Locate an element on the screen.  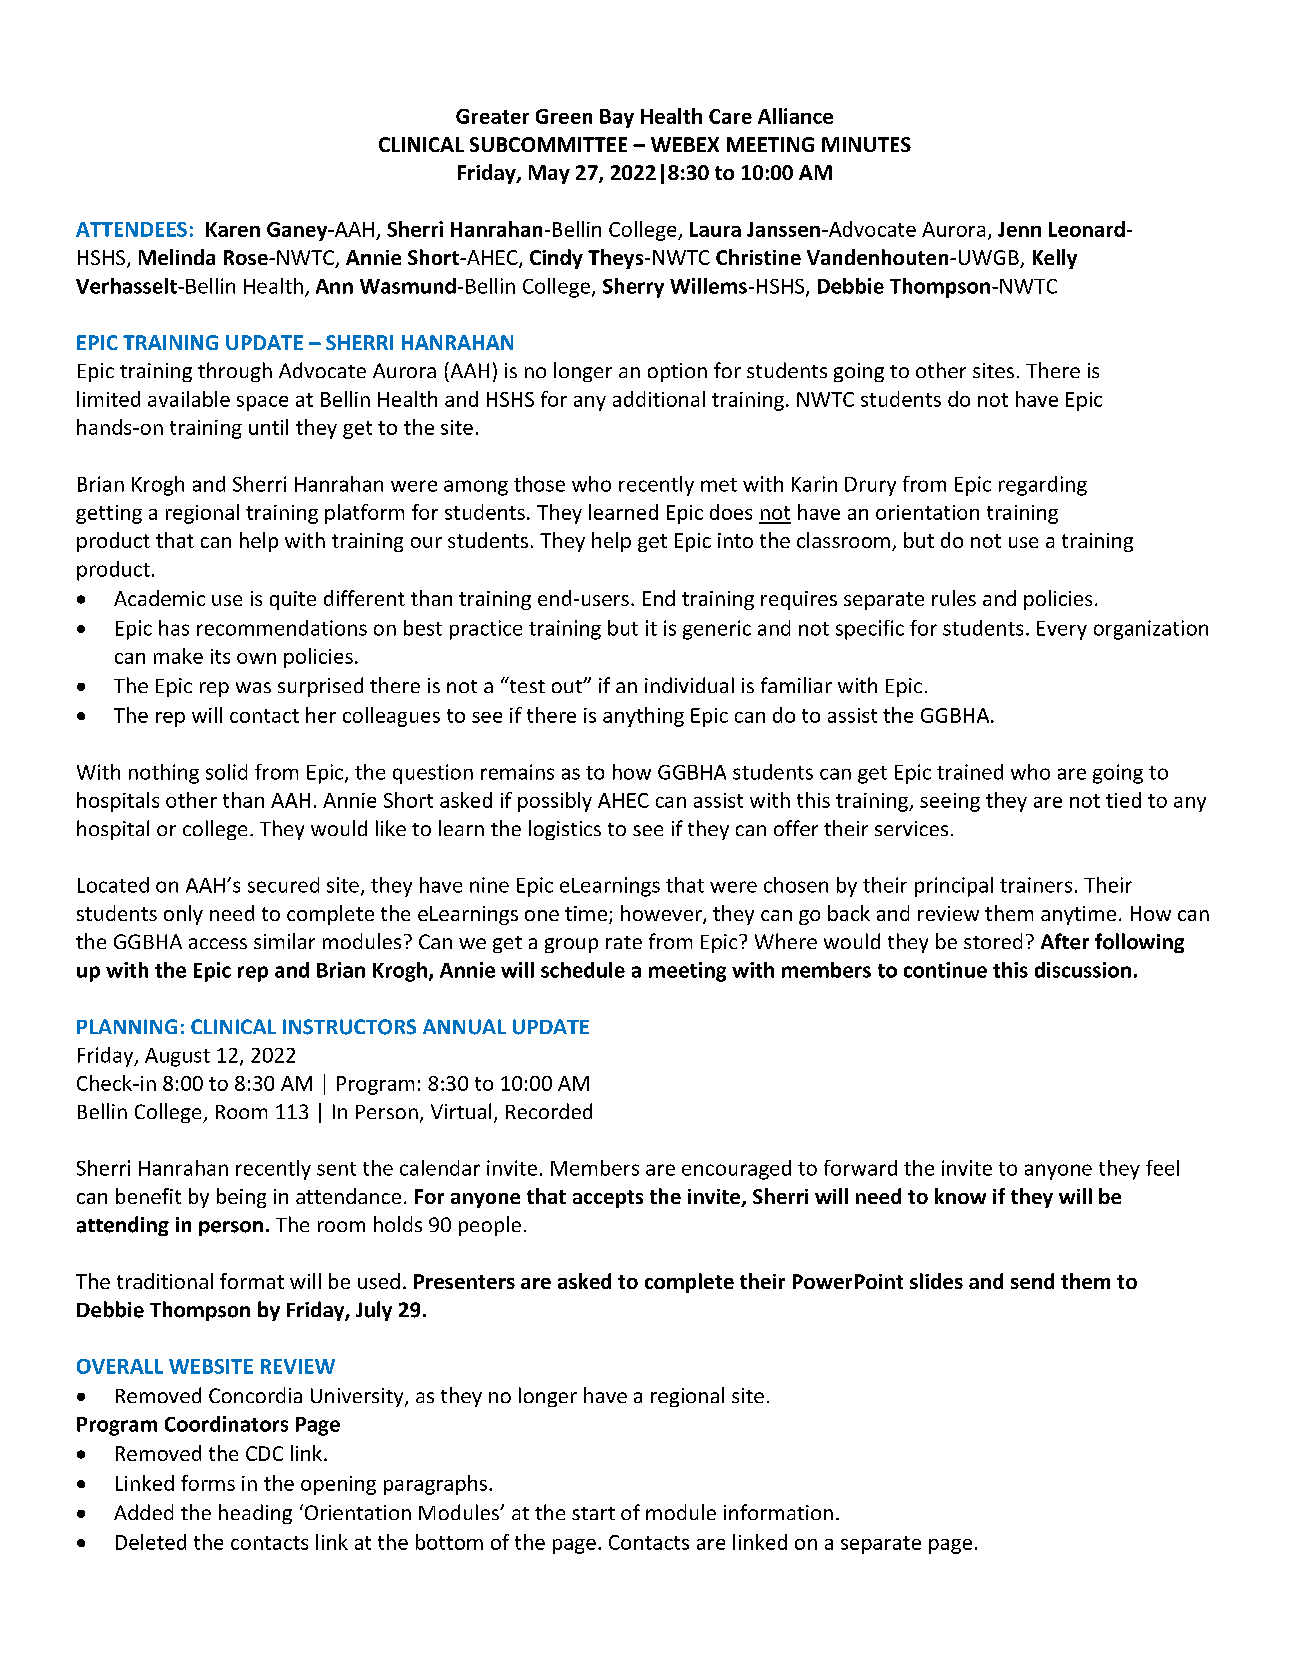
start is located at coordinates (593, 1513).
